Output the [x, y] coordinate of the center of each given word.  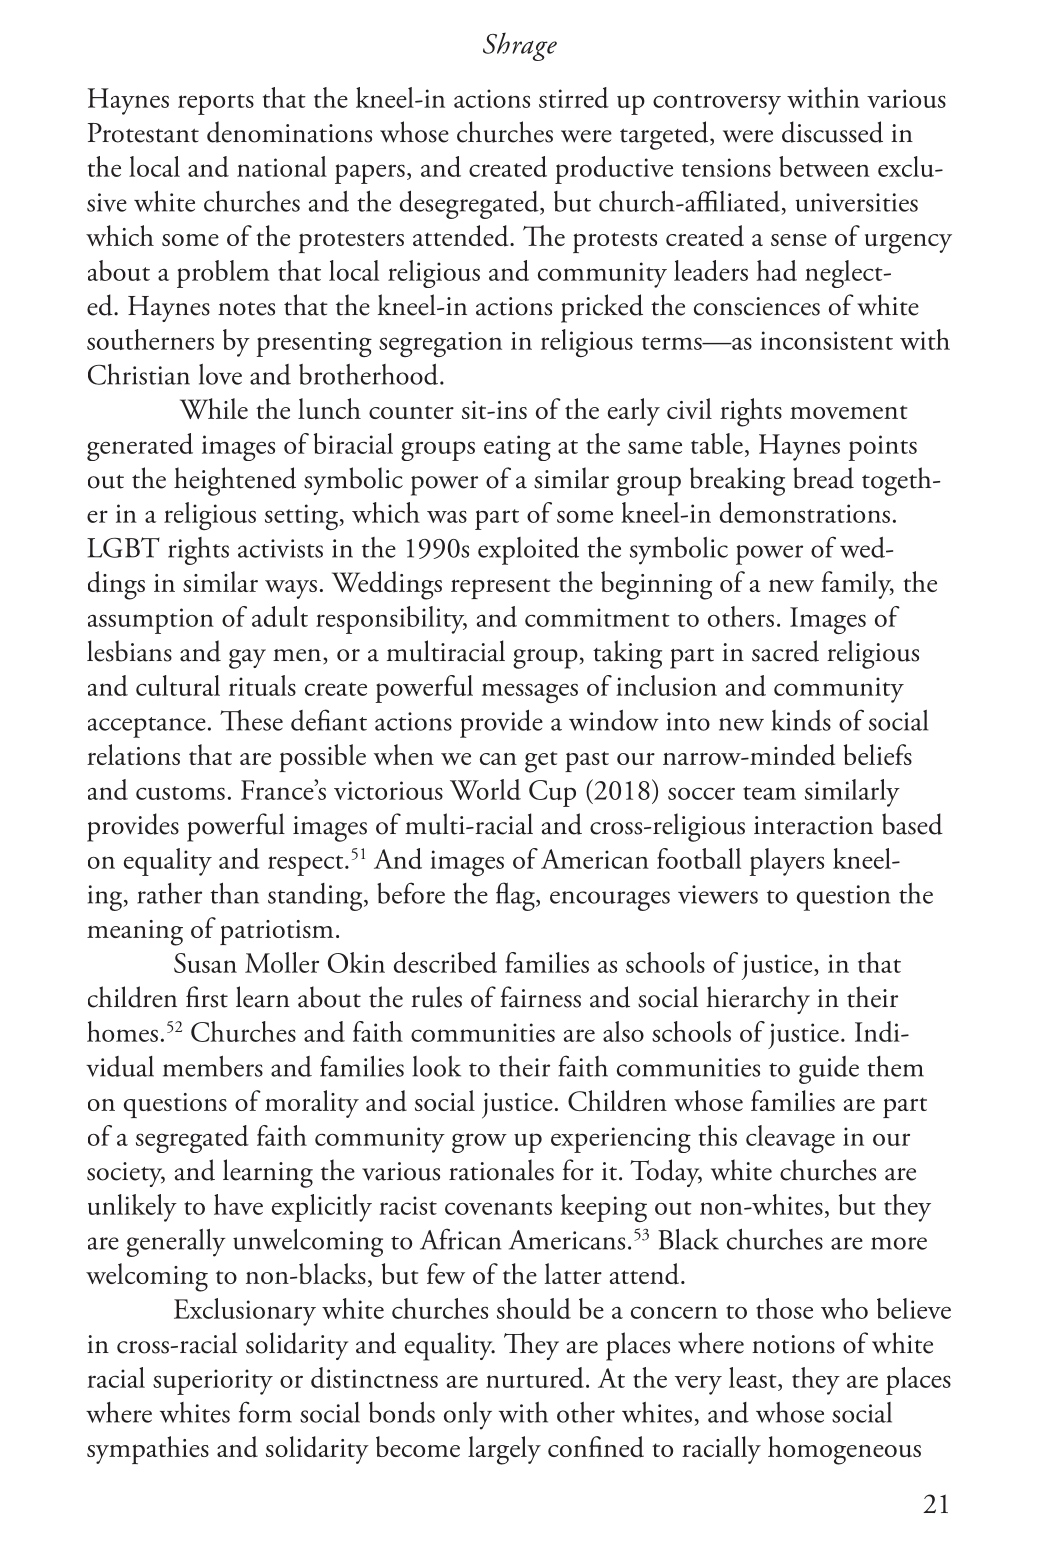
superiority [213, 1382]
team [769, 793]
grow [479, 1143]
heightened [235, 481]
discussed [832, 132]
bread [823, 478]
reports [216, 104]
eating [517, 448]
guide [829, 1070]
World [485, 789]
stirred [574, 97]
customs [180, 793]
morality [312, 1104]
